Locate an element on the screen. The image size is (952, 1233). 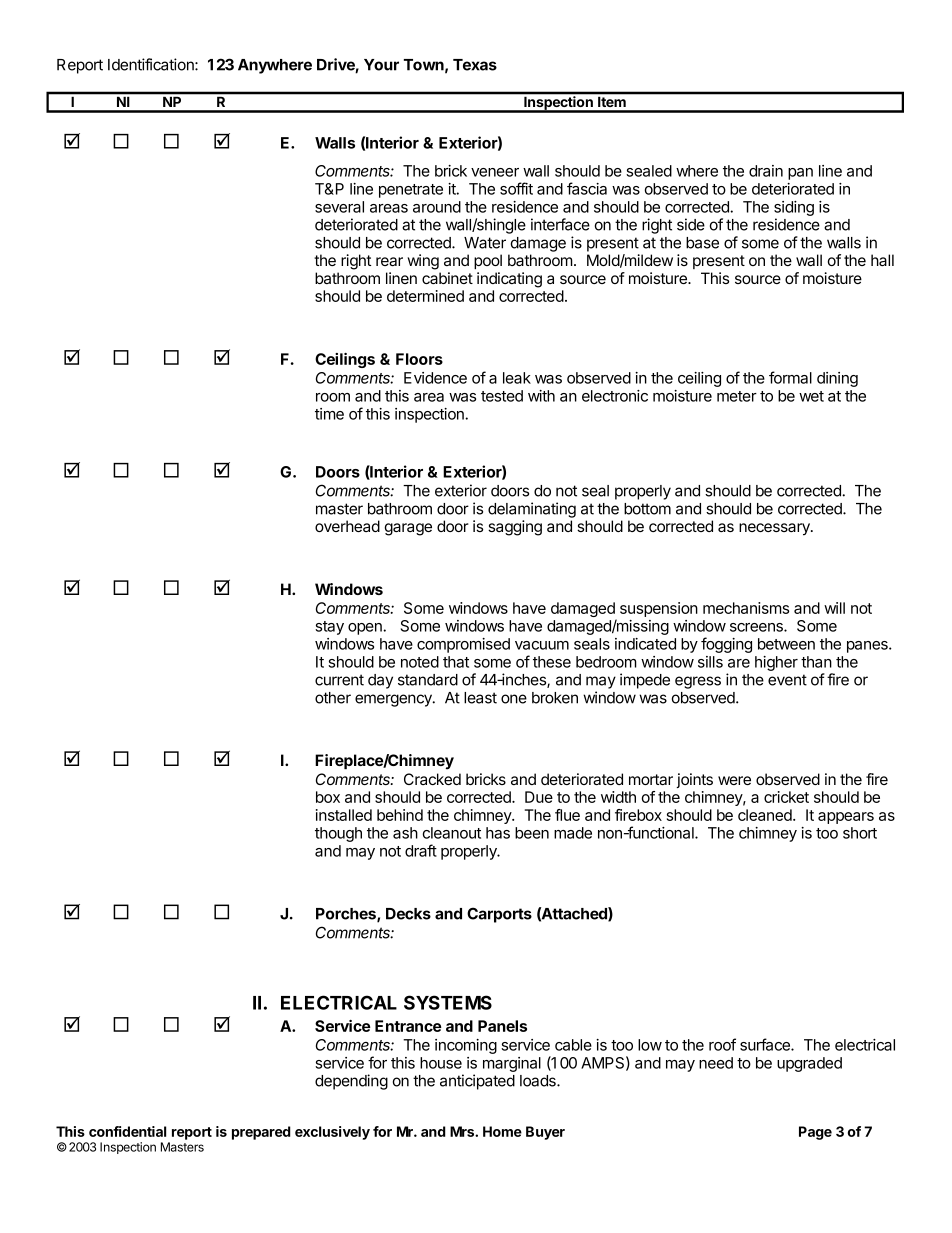
Texas is located at coordinates (475, 65).
